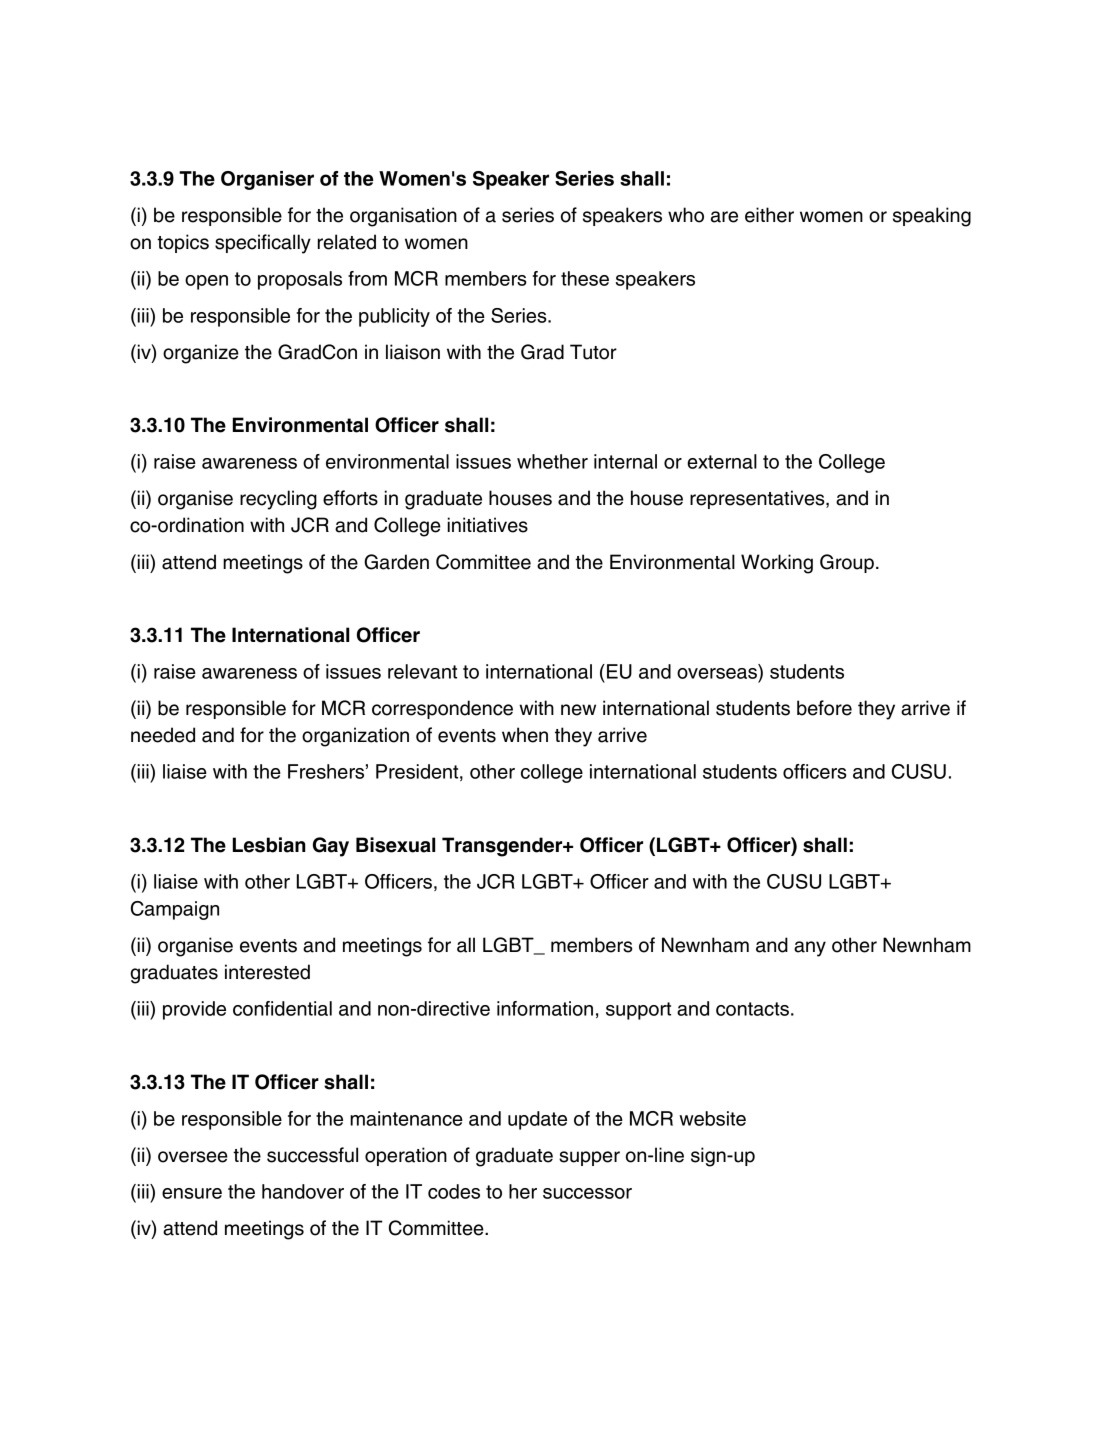 This screenshot has width=1105, height=1430. Describe the element at coordinates (810, 949) in the screenshot. I see `any` at that location.
